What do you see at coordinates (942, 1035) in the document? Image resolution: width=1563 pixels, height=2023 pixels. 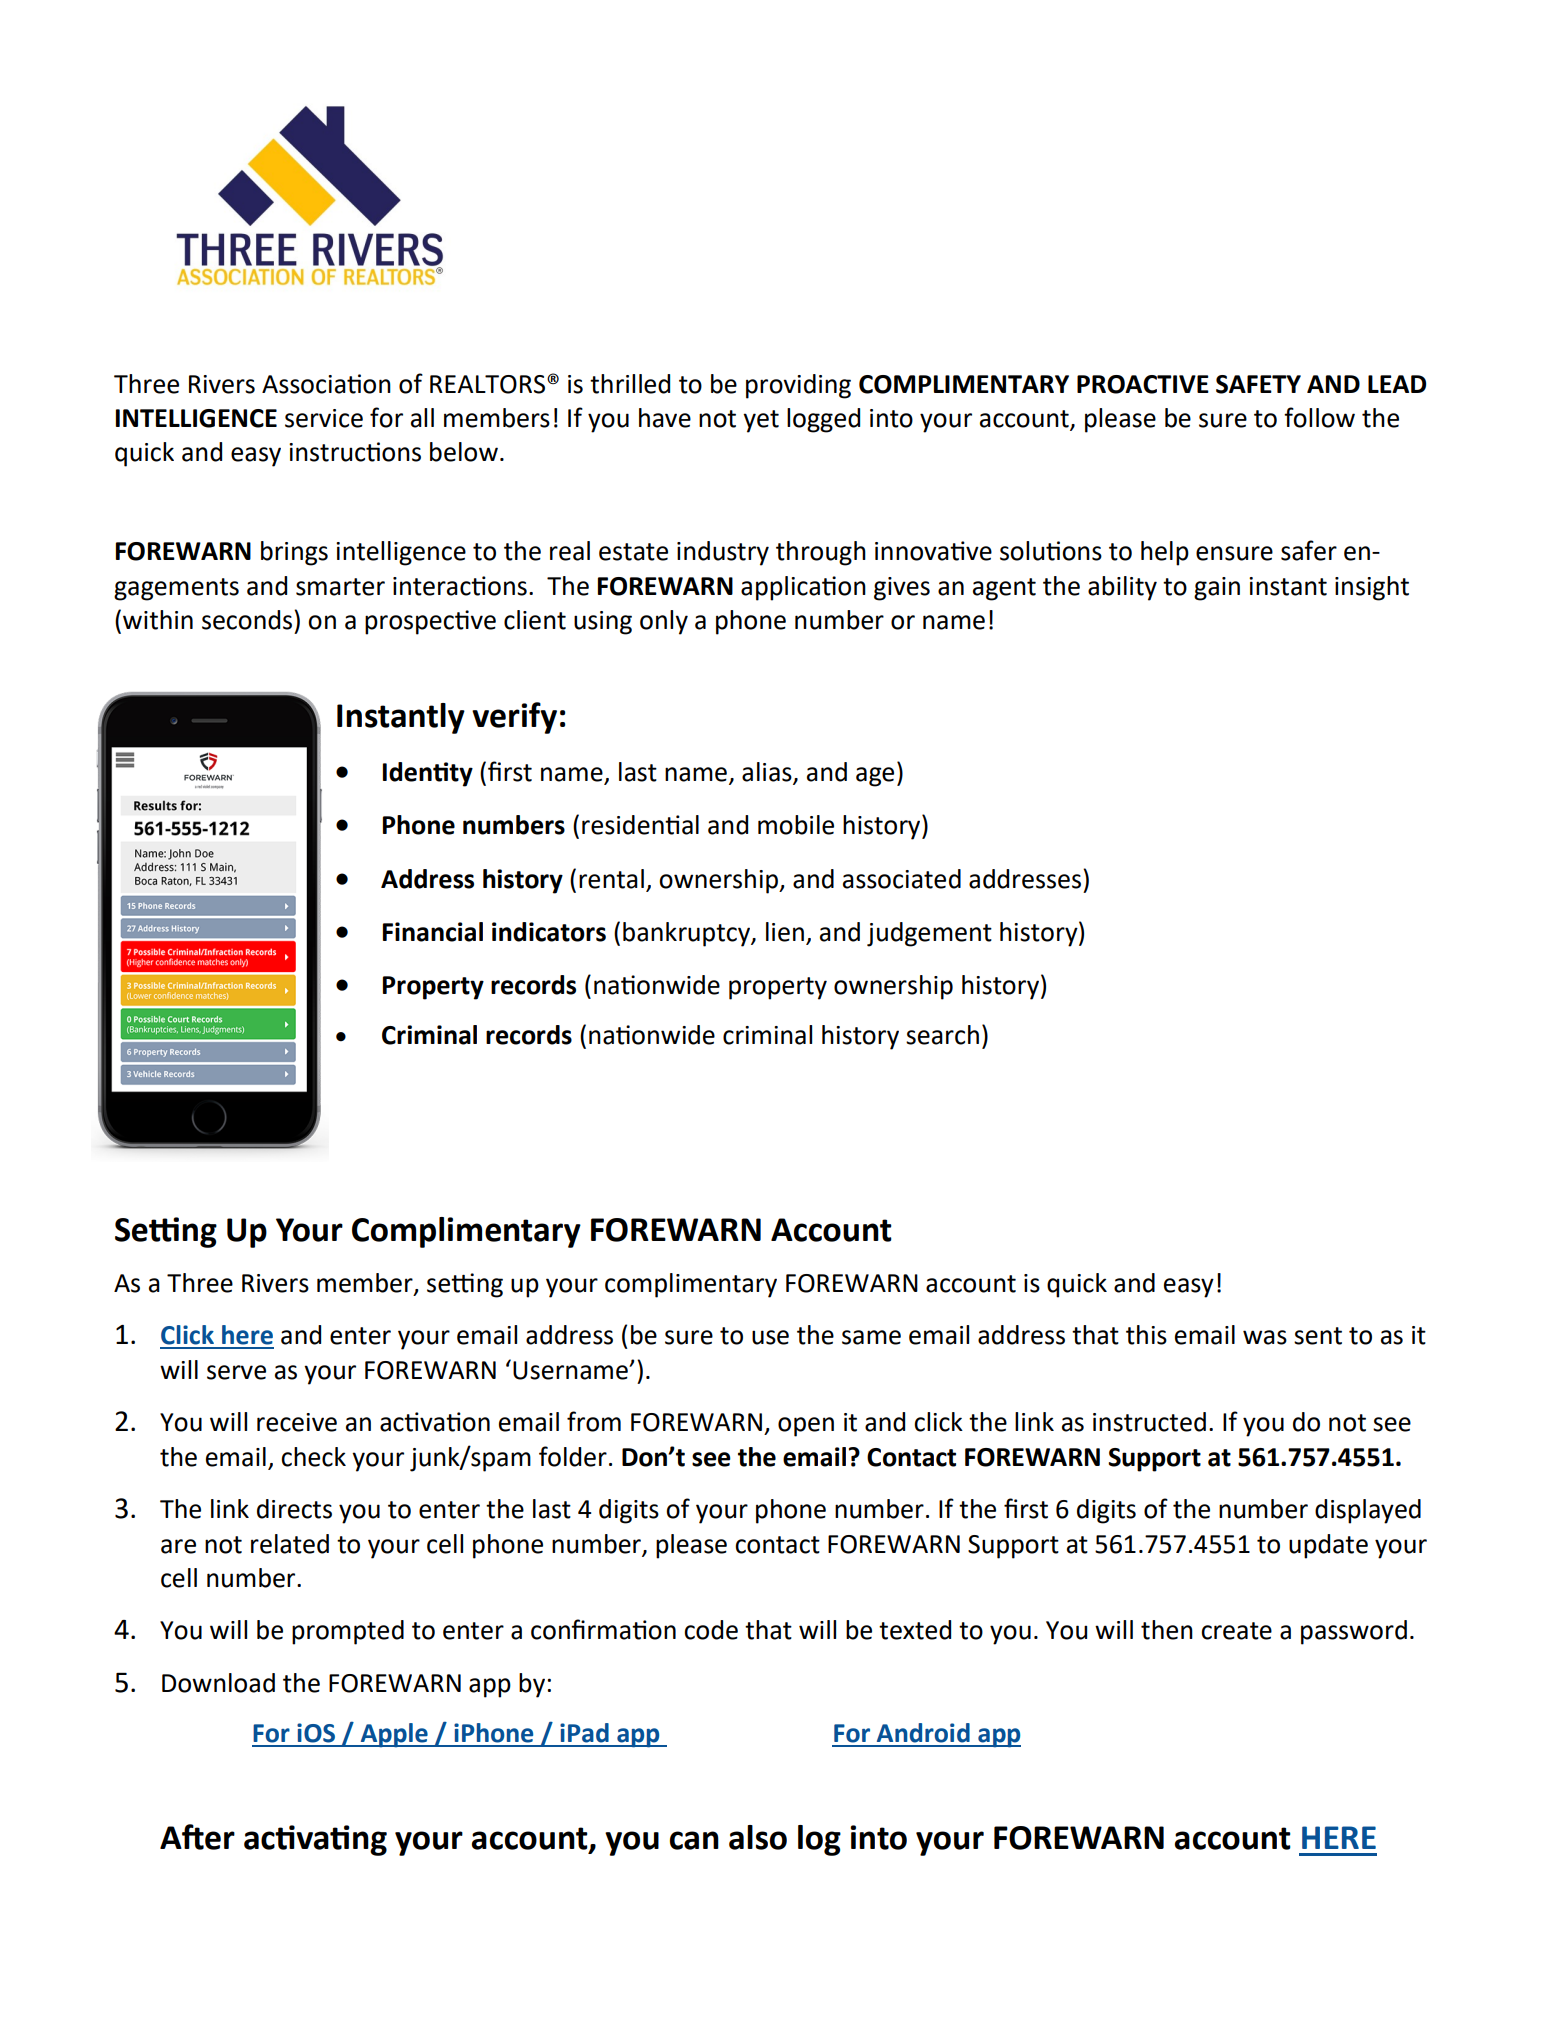 I see `search` at bounding box center [942, 1035].
